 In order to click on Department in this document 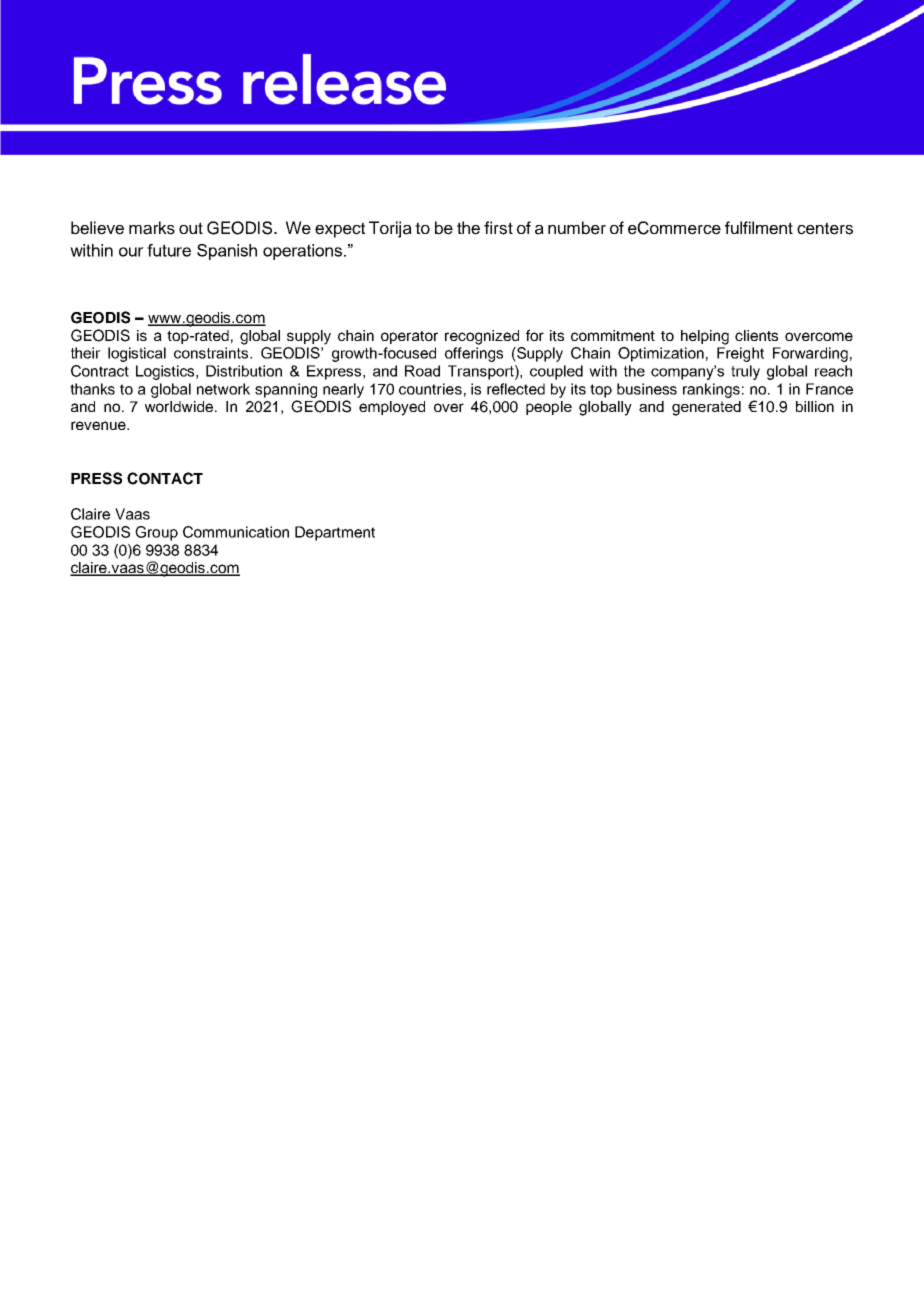, I will do `click(335, 533)`.
